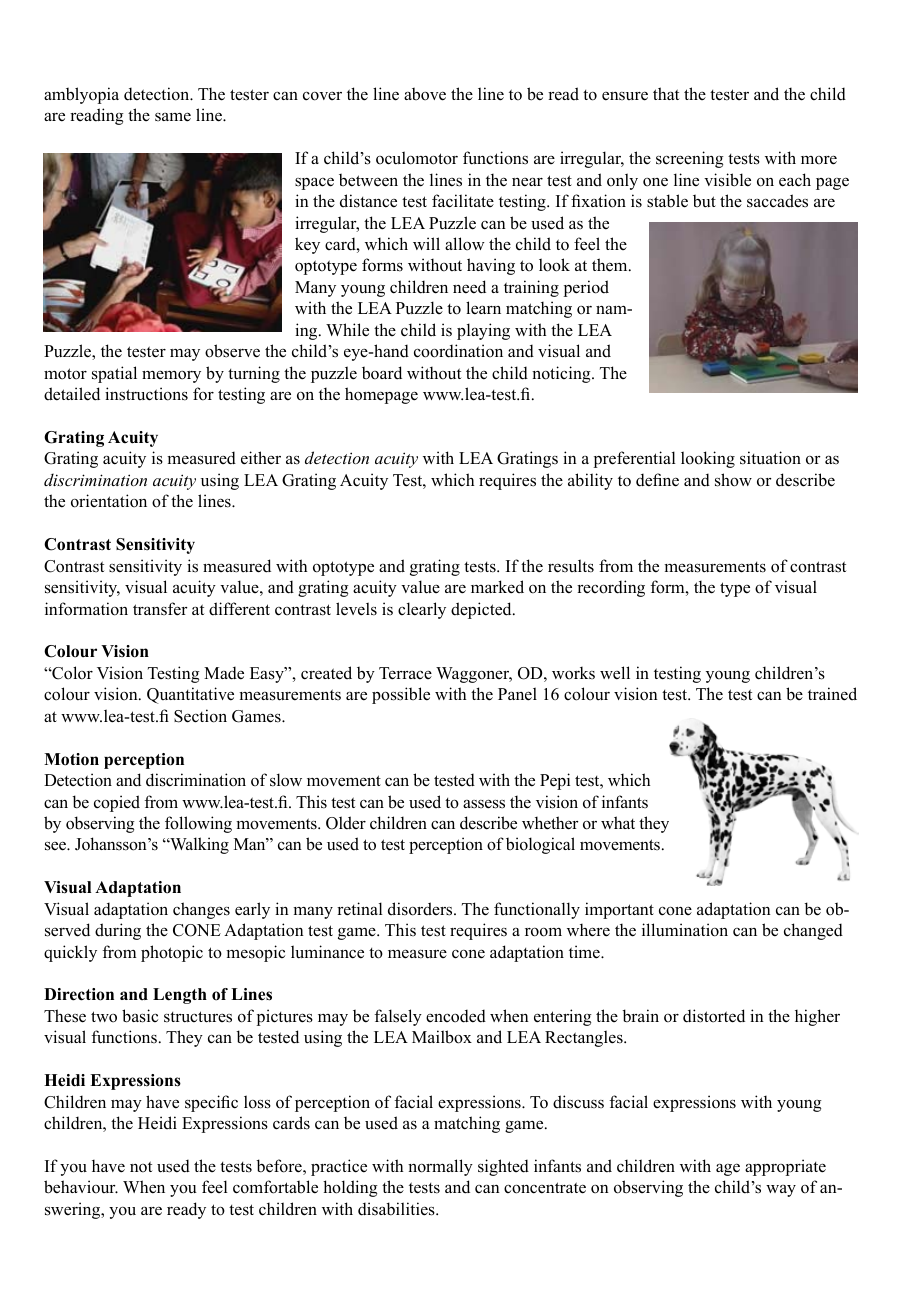 The image size is (924, 1308). Describe the element at coordinates (458, 351) in the image. I see `coordination` at that location.
